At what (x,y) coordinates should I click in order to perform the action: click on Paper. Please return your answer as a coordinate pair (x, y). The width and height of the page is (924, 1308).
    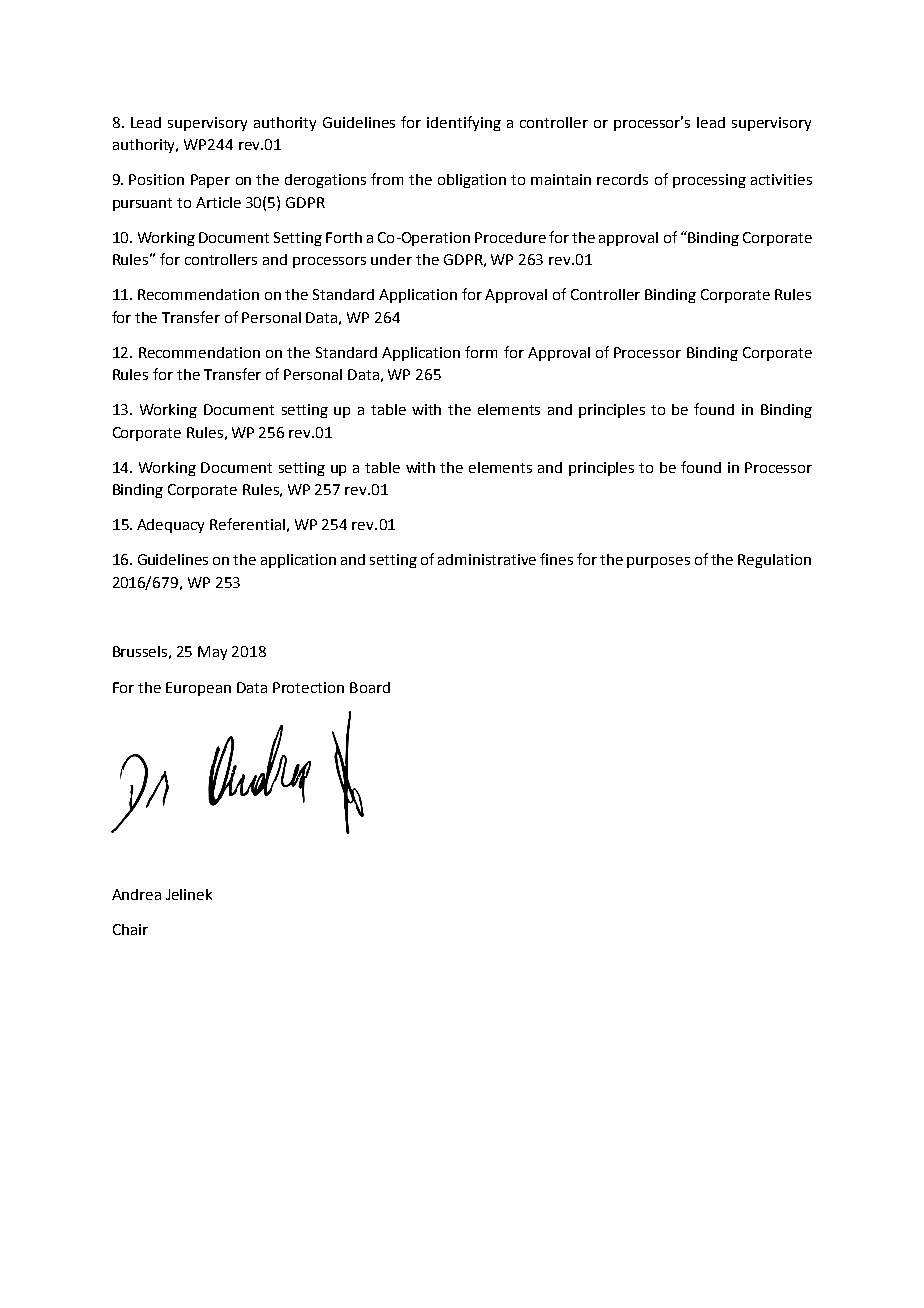
    Looking at the image, I should click on (210, 181).
